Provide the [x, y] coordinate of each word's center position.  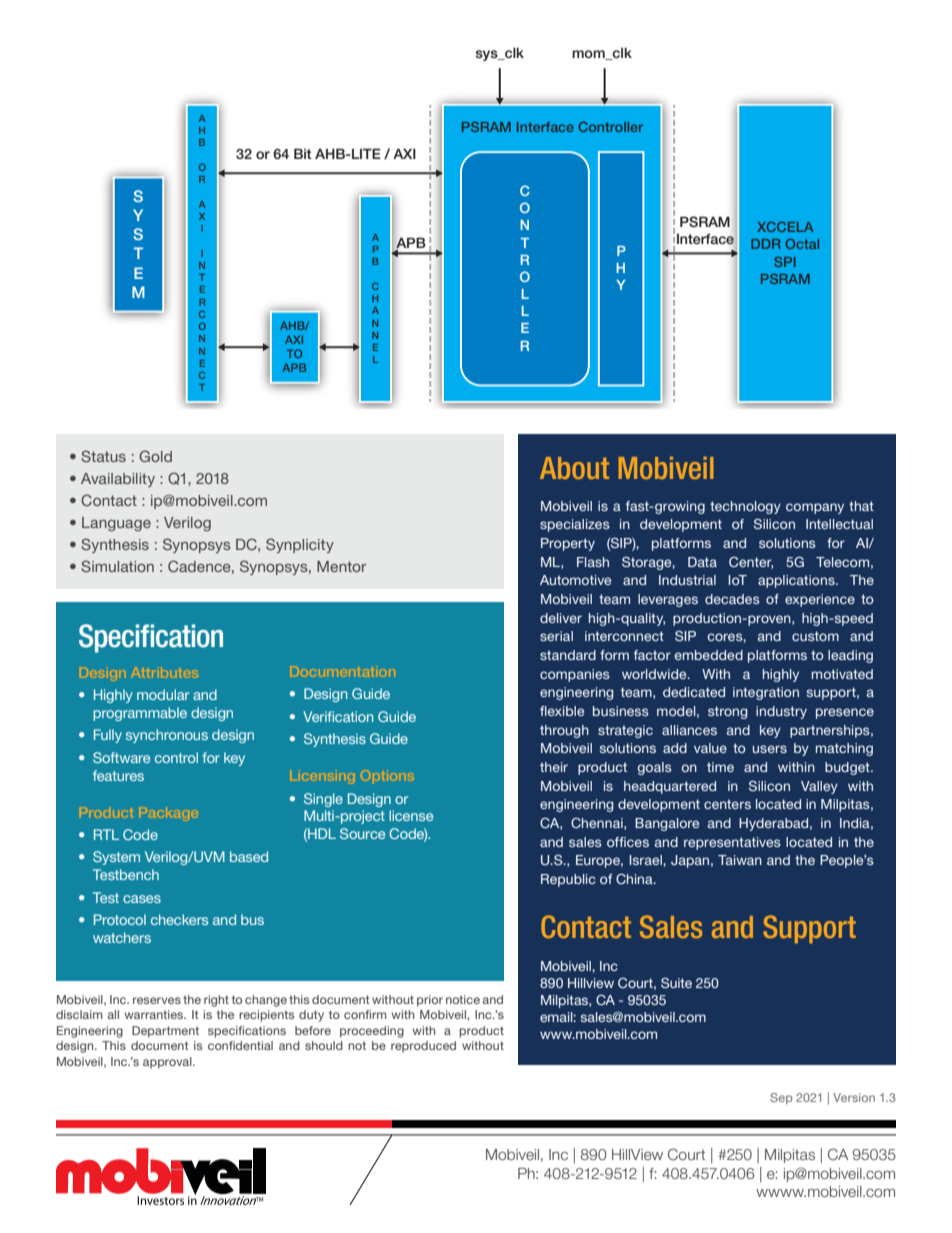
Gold [155, 456]
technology [745, 507]
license [411, 815]
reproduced [423, 1047]
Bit [303, 153]
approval [168, 1063]
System [116, 858]
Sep [781, 1099]
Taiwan [740, 860]
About [574, 468]
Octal [802, 244]
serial [556, 636]
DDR [766, 244]
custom [815, 636]
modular [163, 694]
